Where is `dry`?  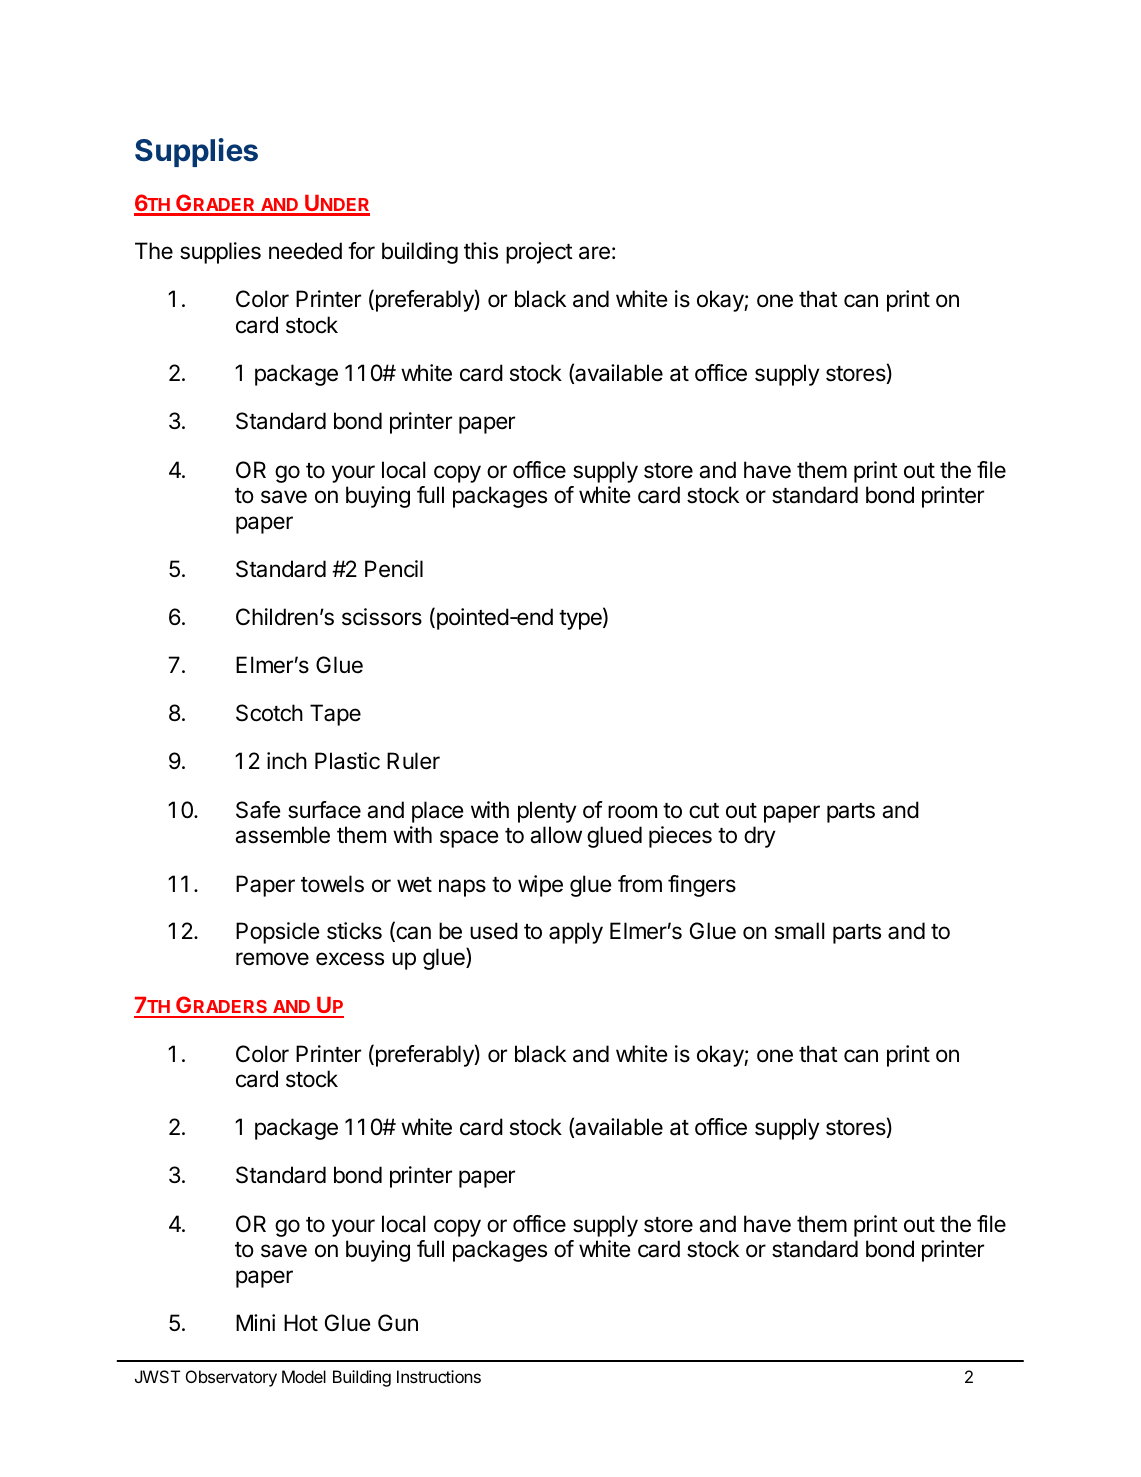 dry is located at coordinates (760, 837).
